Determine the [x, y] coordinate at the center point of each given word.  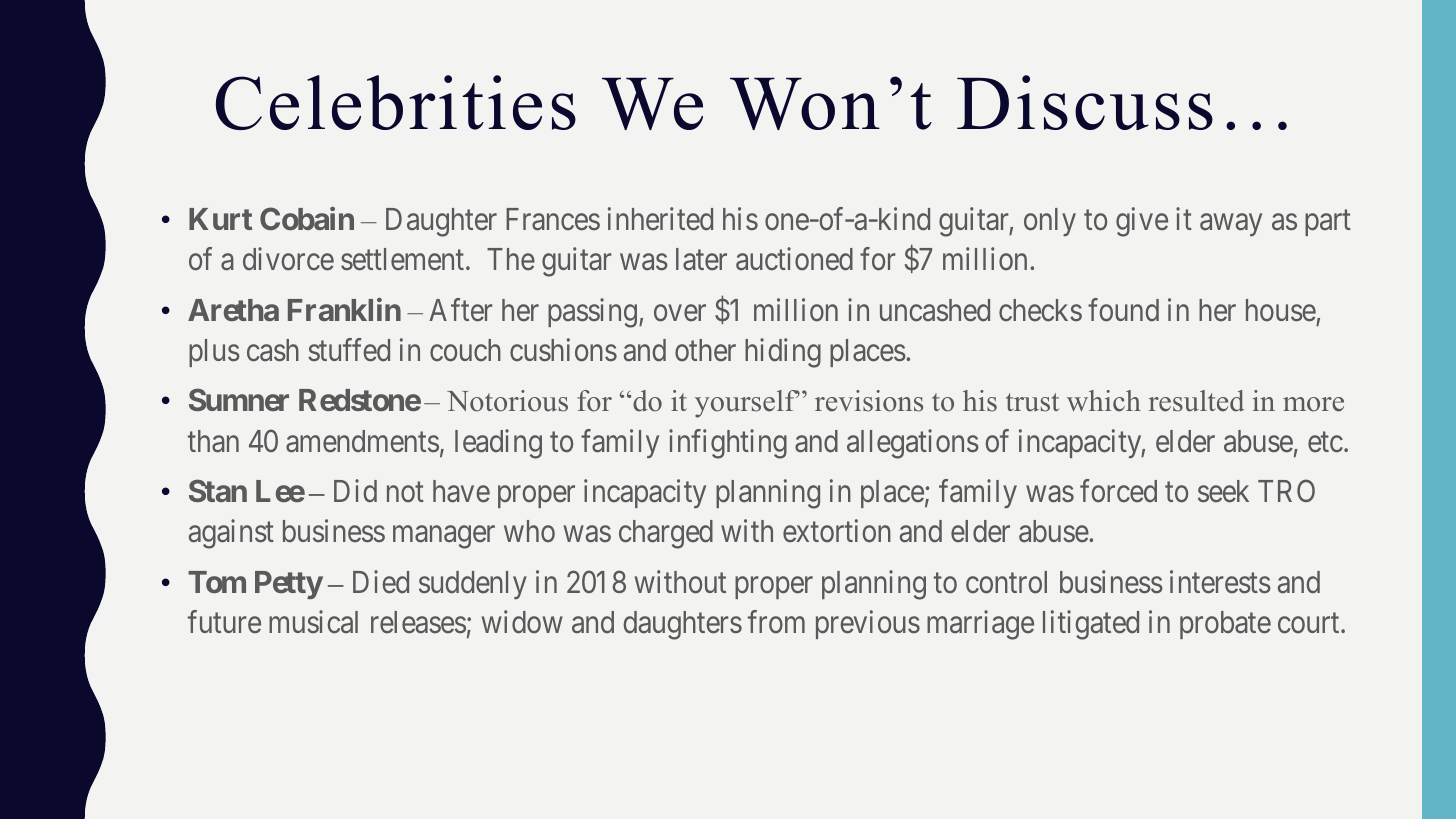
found [1123, 310]
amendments [362, 441]
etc [1325, 442]
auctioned [794, 259]
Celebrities [396, 102]
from [776, 622]
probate [1225, 625]
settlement [404, 259]
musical [313, 622]
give [1142, 222]
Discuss [1085, 102]
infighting [728, 444]
